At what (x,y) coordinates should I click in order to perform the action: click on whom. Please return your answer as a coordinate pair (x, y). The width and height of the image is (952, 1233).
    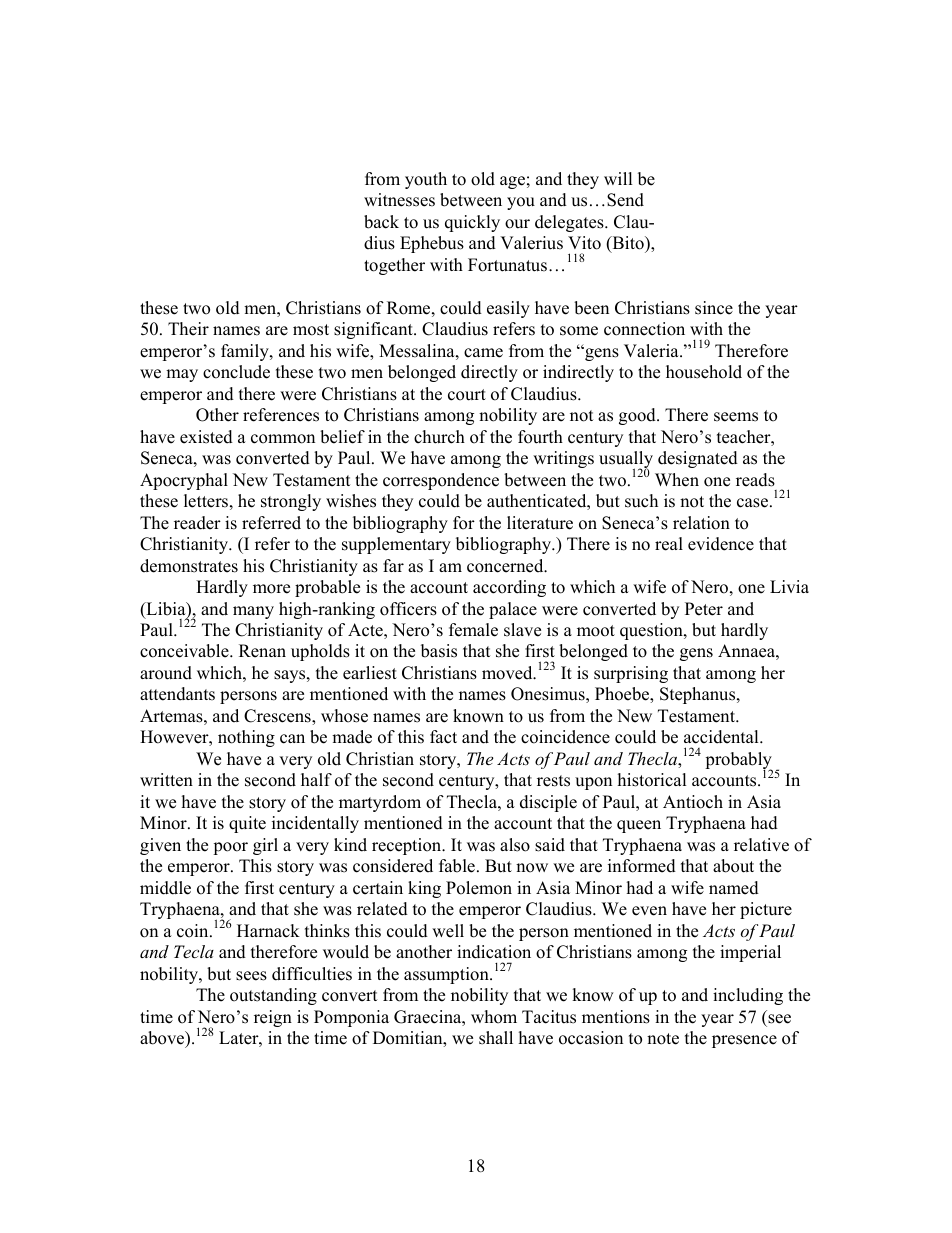
    Looking at the image, I should click on (494, 1017).
